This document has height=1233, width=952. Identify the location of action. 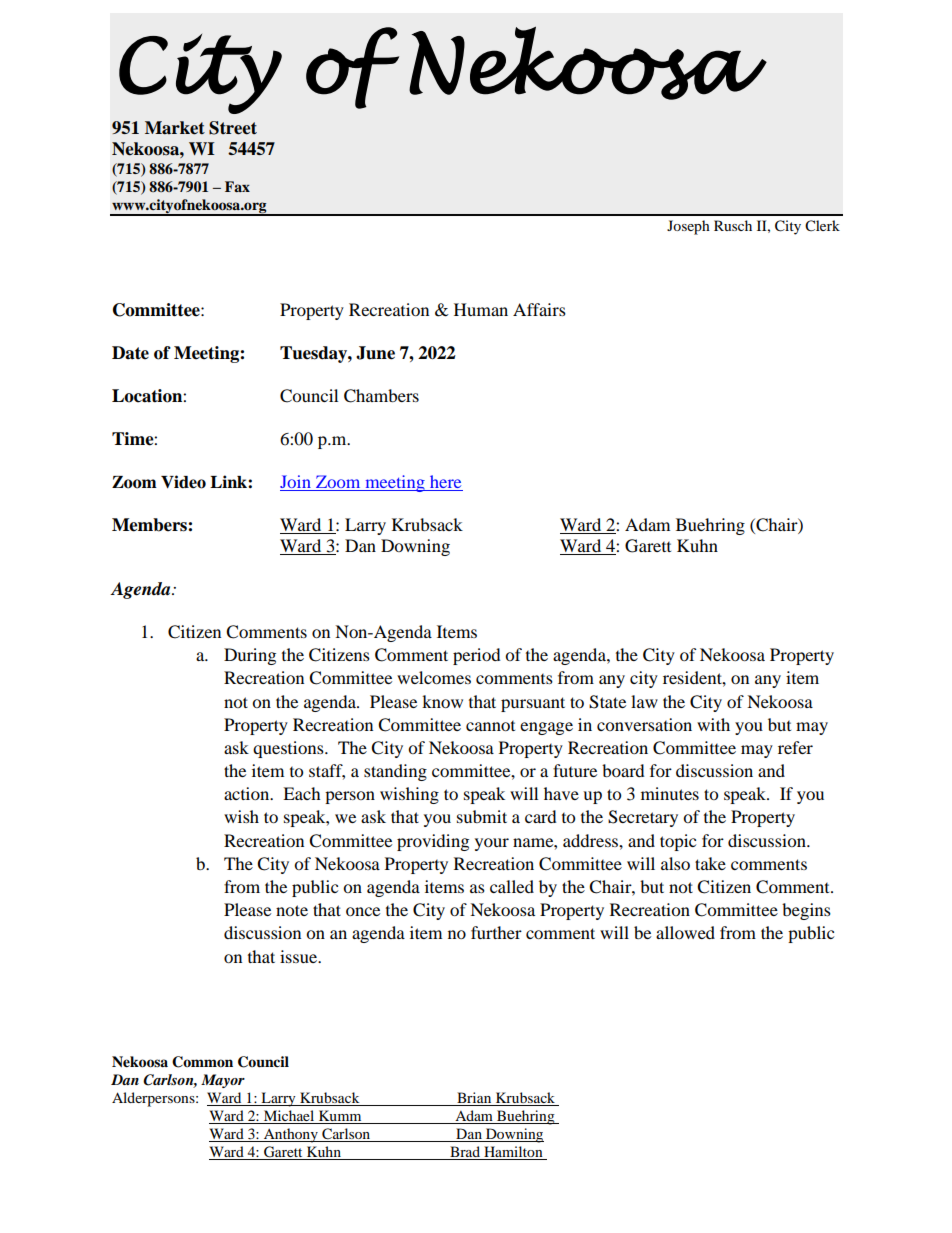
(248, 793).
